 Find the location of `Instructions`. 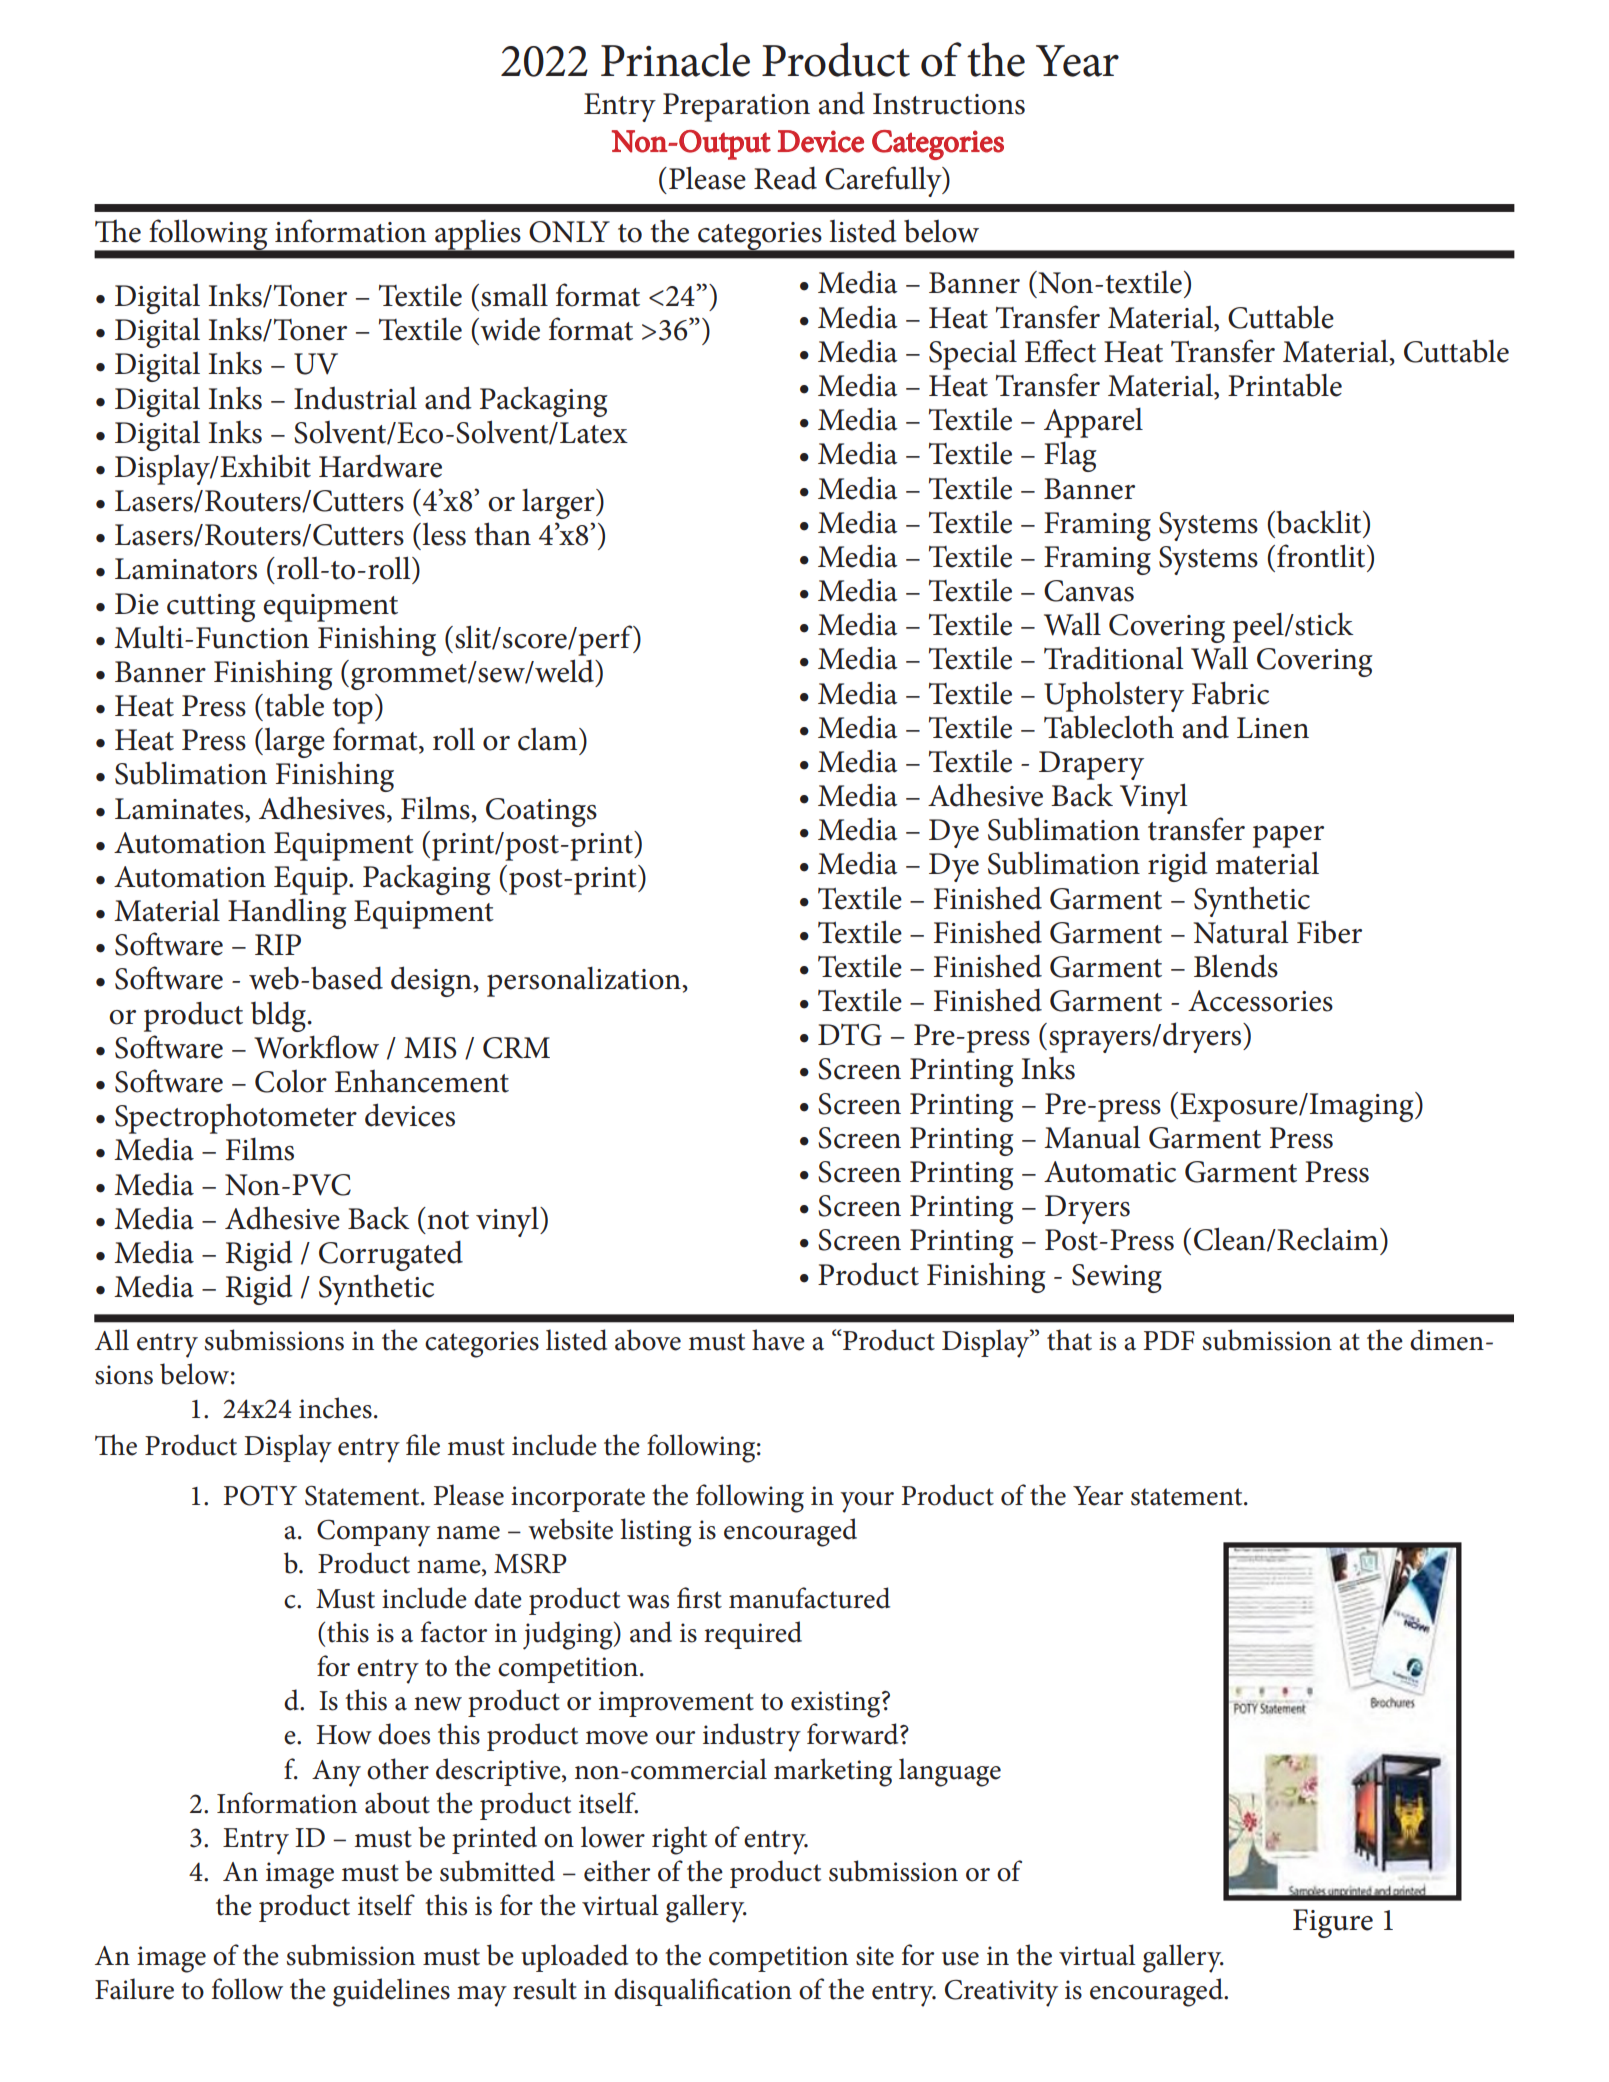

Instructions is located at coordinates (949, 104).
